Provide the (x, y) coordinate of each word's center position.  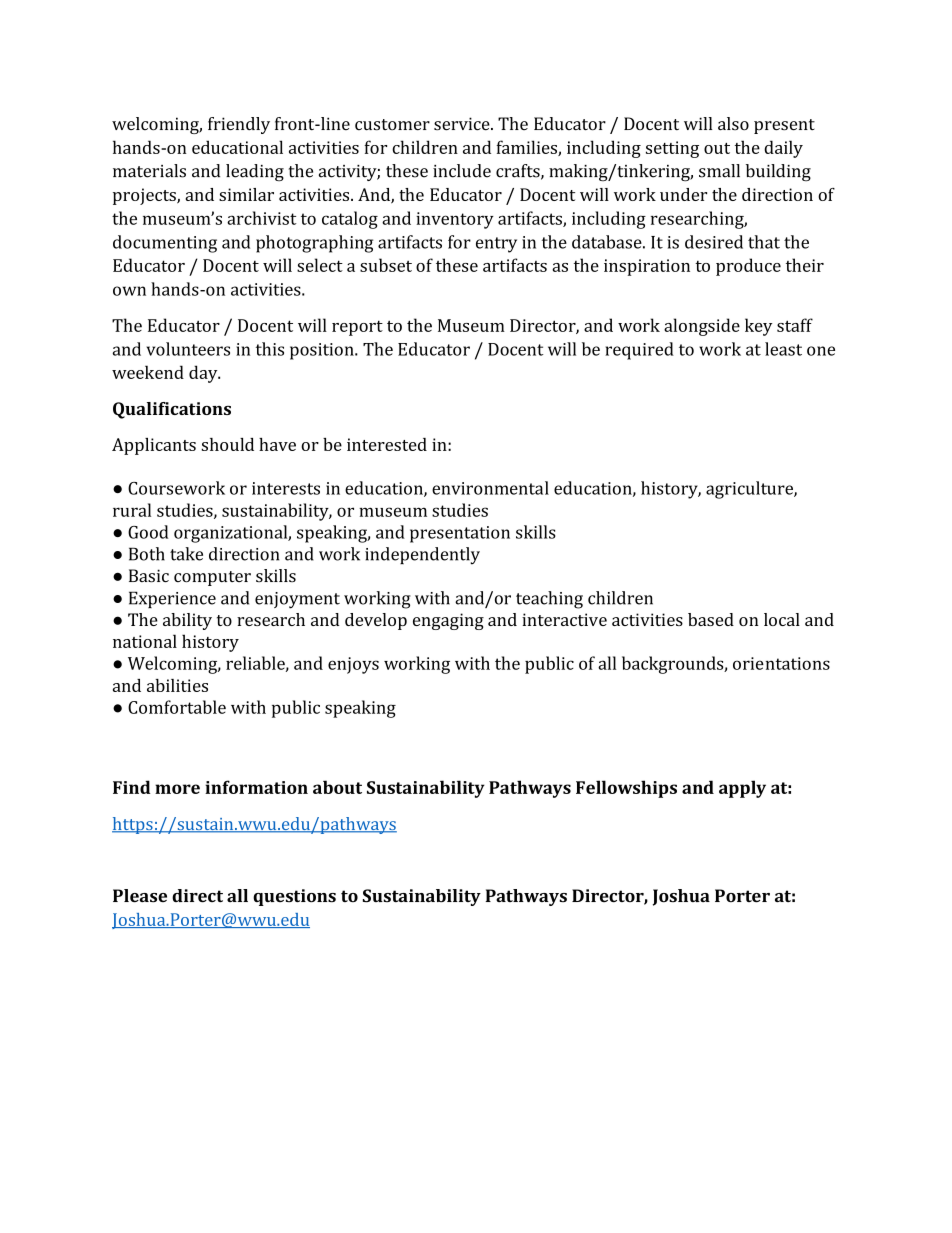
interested (387, 444)
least (783, 349)
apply (742, 789)
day (204, 374)
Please (140, 896)
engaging (448, 621)
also (733, 124)
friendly (239, 125)
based (711, 619)
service (463, 124)
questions (294, 897)
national (145, 641)
